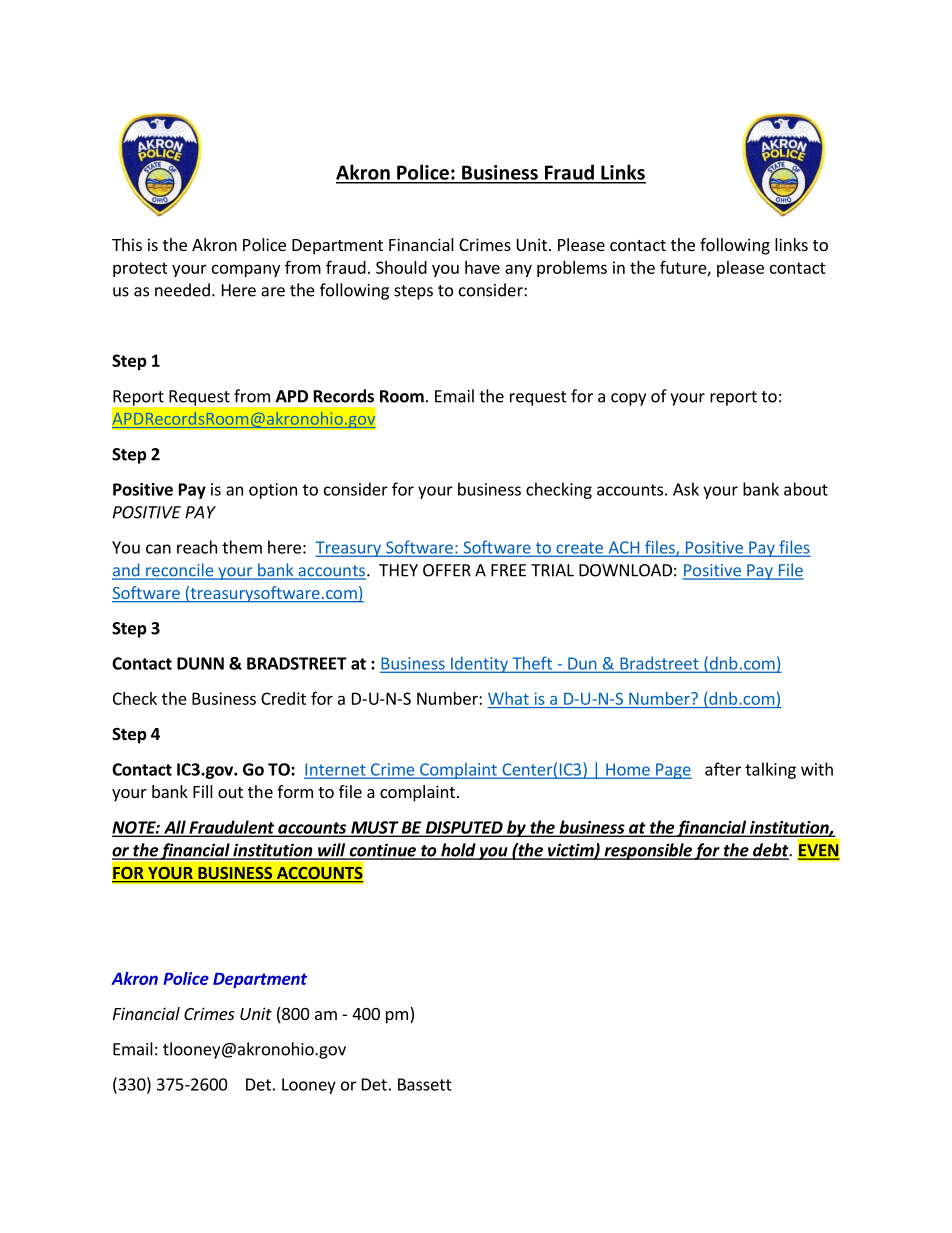  What do you see at coordinates (508, 698) in the screenshot?
I see `What` at bounding box center [508, 698].
